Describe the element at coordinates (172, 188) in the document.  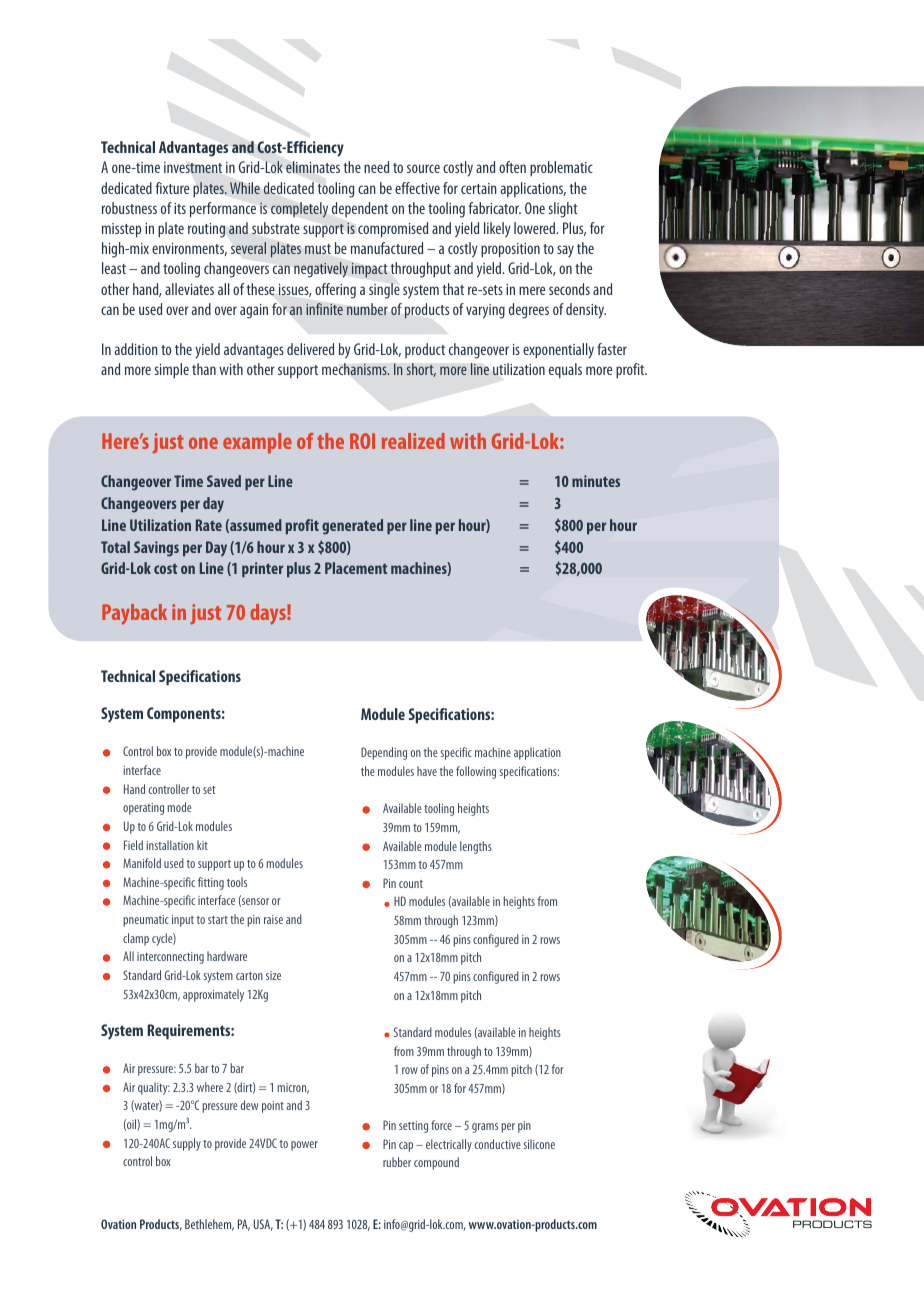
I see `fixture` at that location.
